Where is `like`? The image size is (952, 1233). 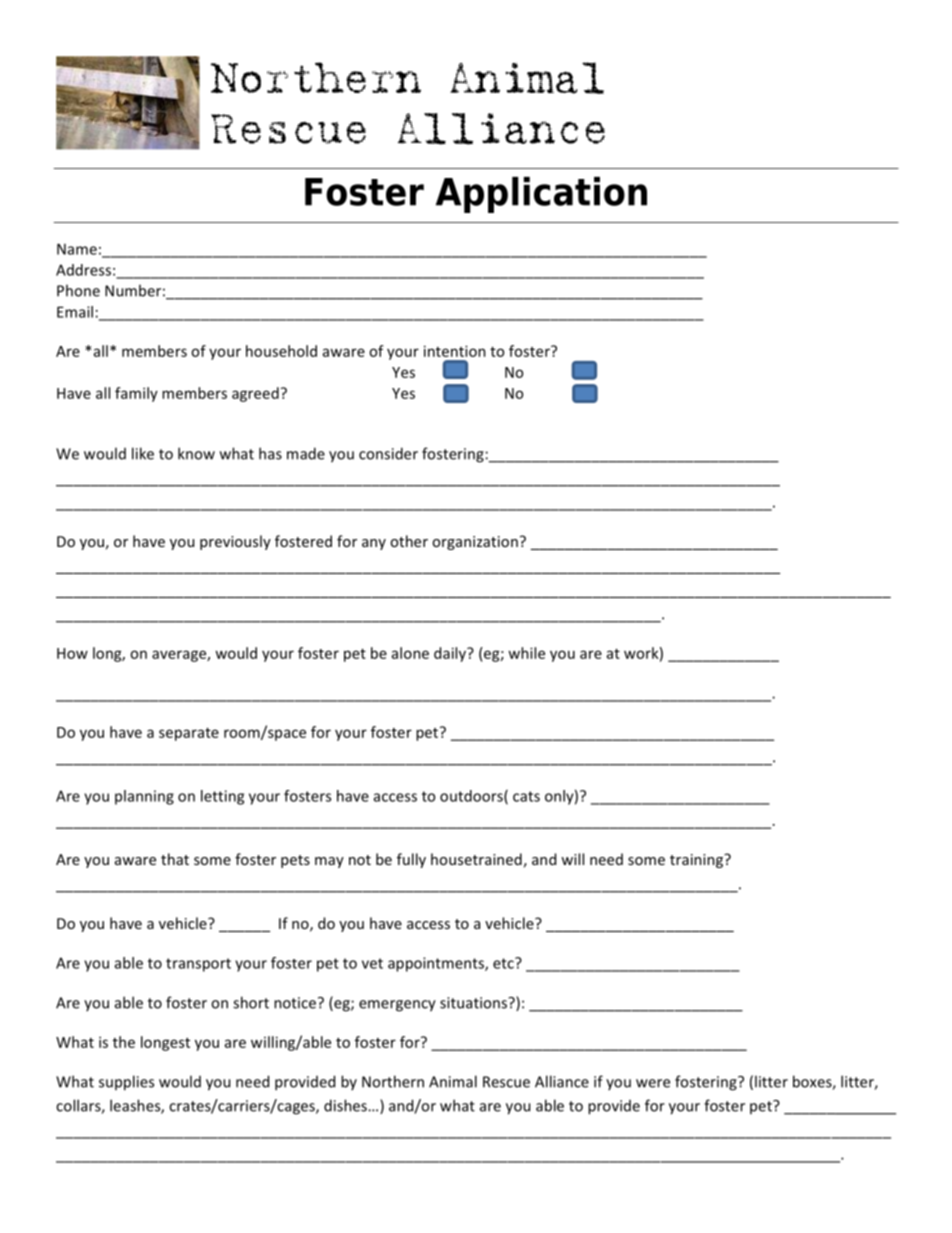 like is located at coordinates (143, 453).
